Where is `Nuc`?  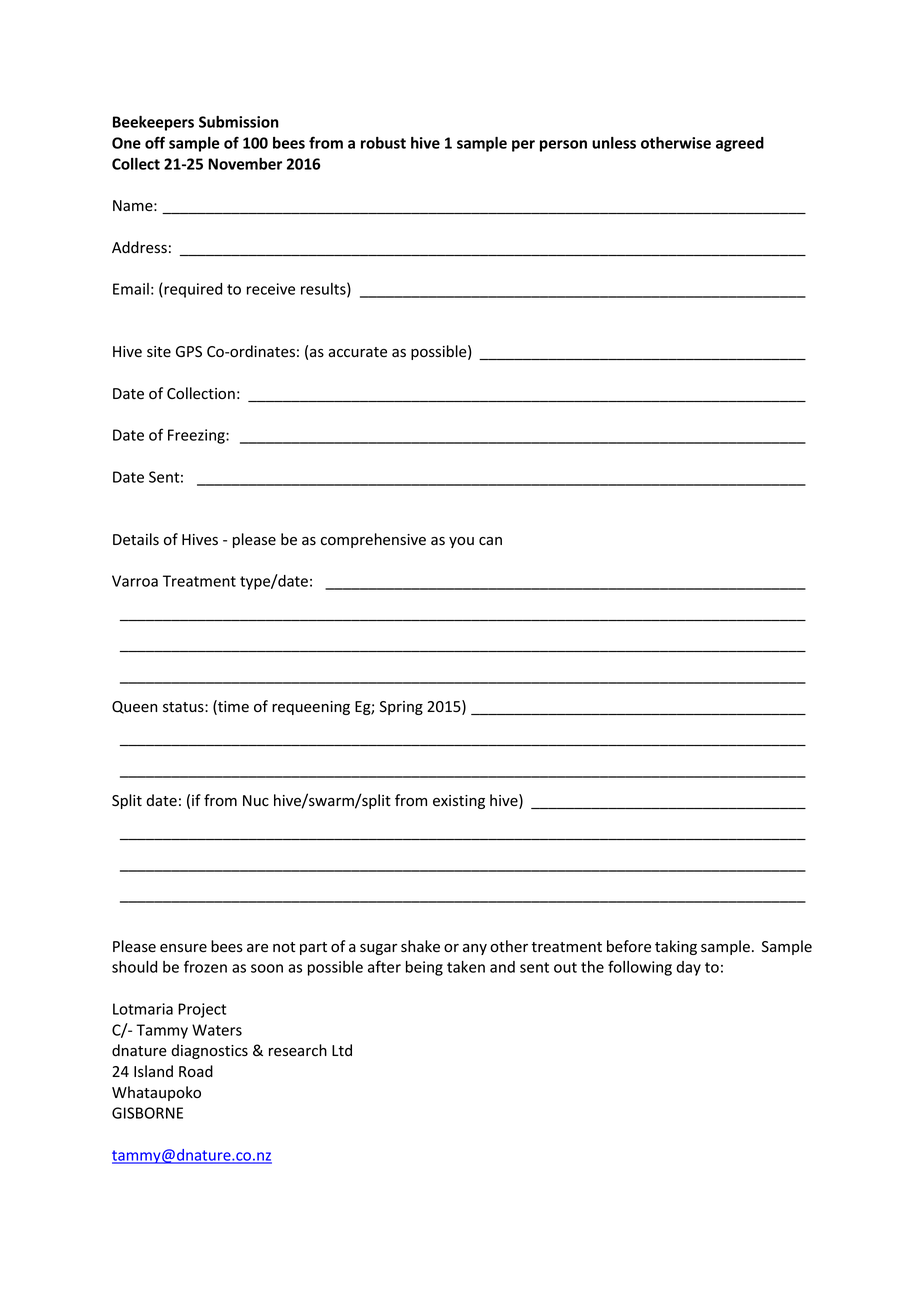 Nuc is located at coordinates (256, 800).
